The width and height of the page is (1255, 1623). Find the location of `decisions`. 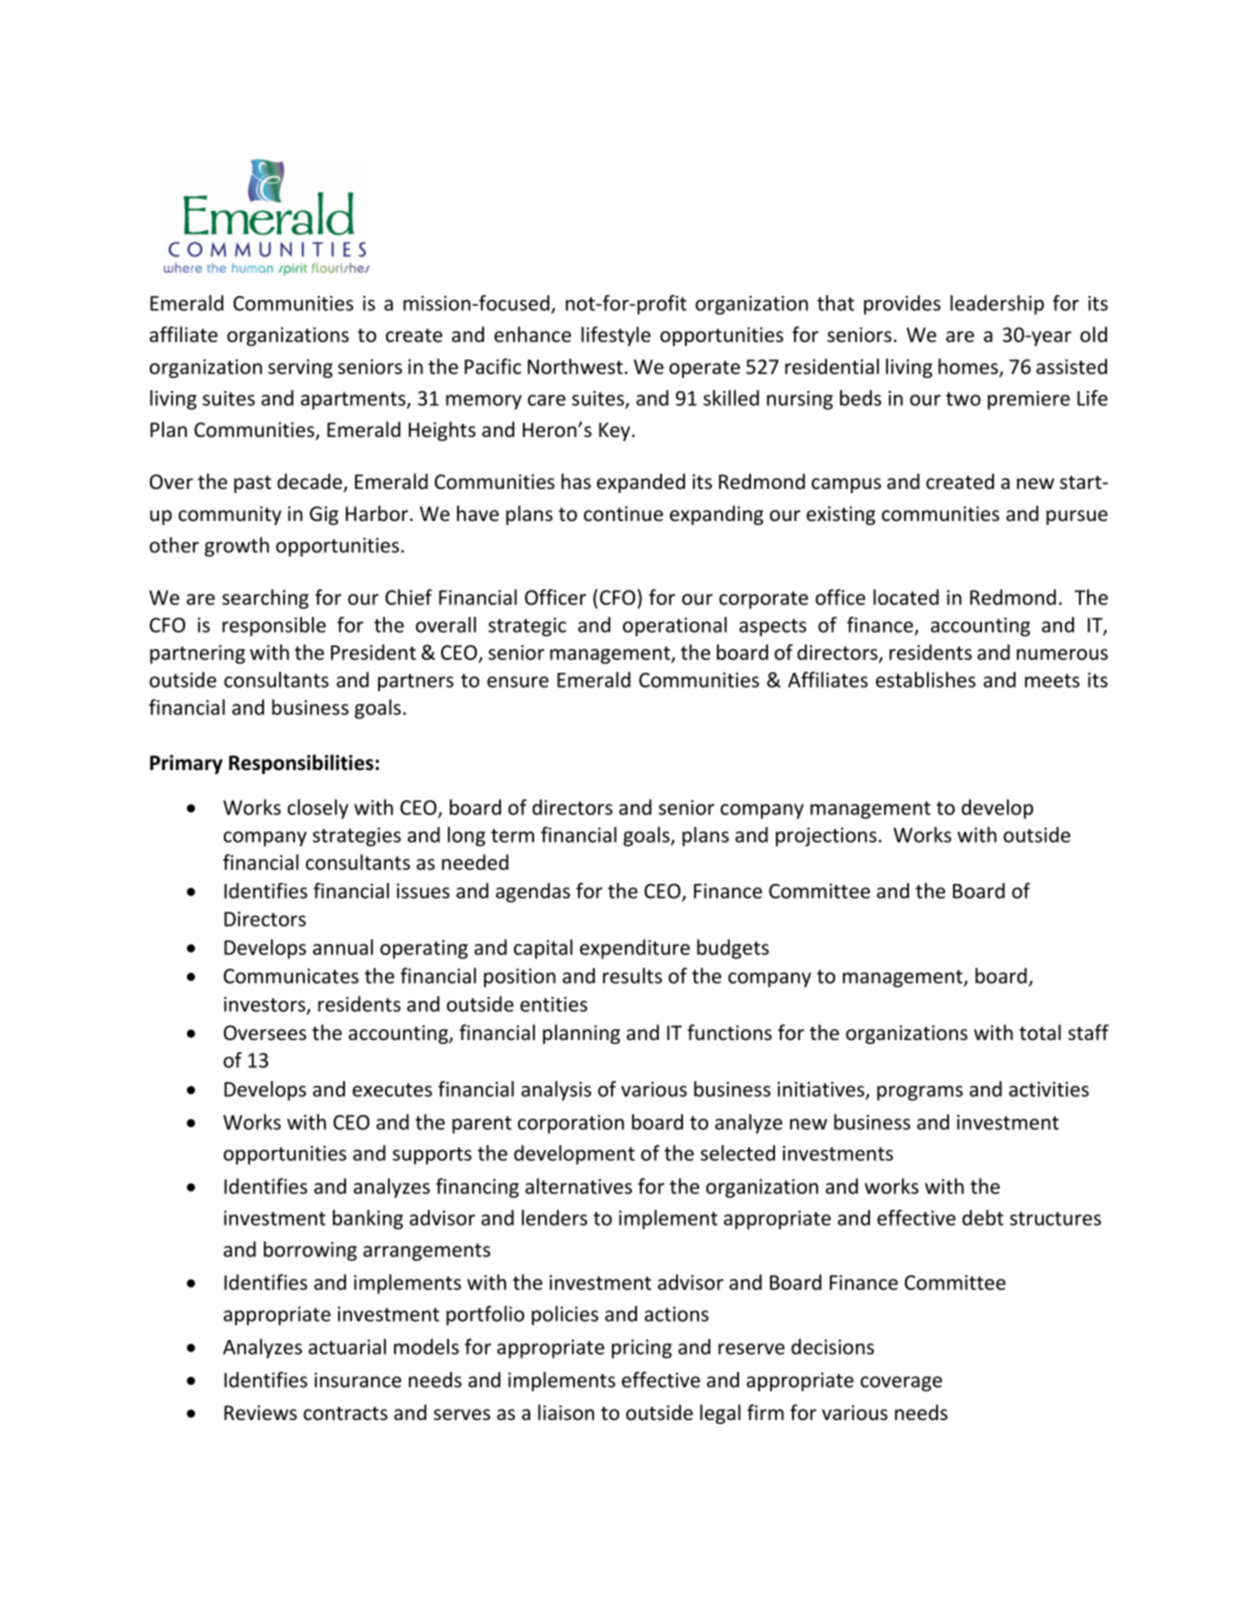

decisions is located at coordinates (832, 1347).
